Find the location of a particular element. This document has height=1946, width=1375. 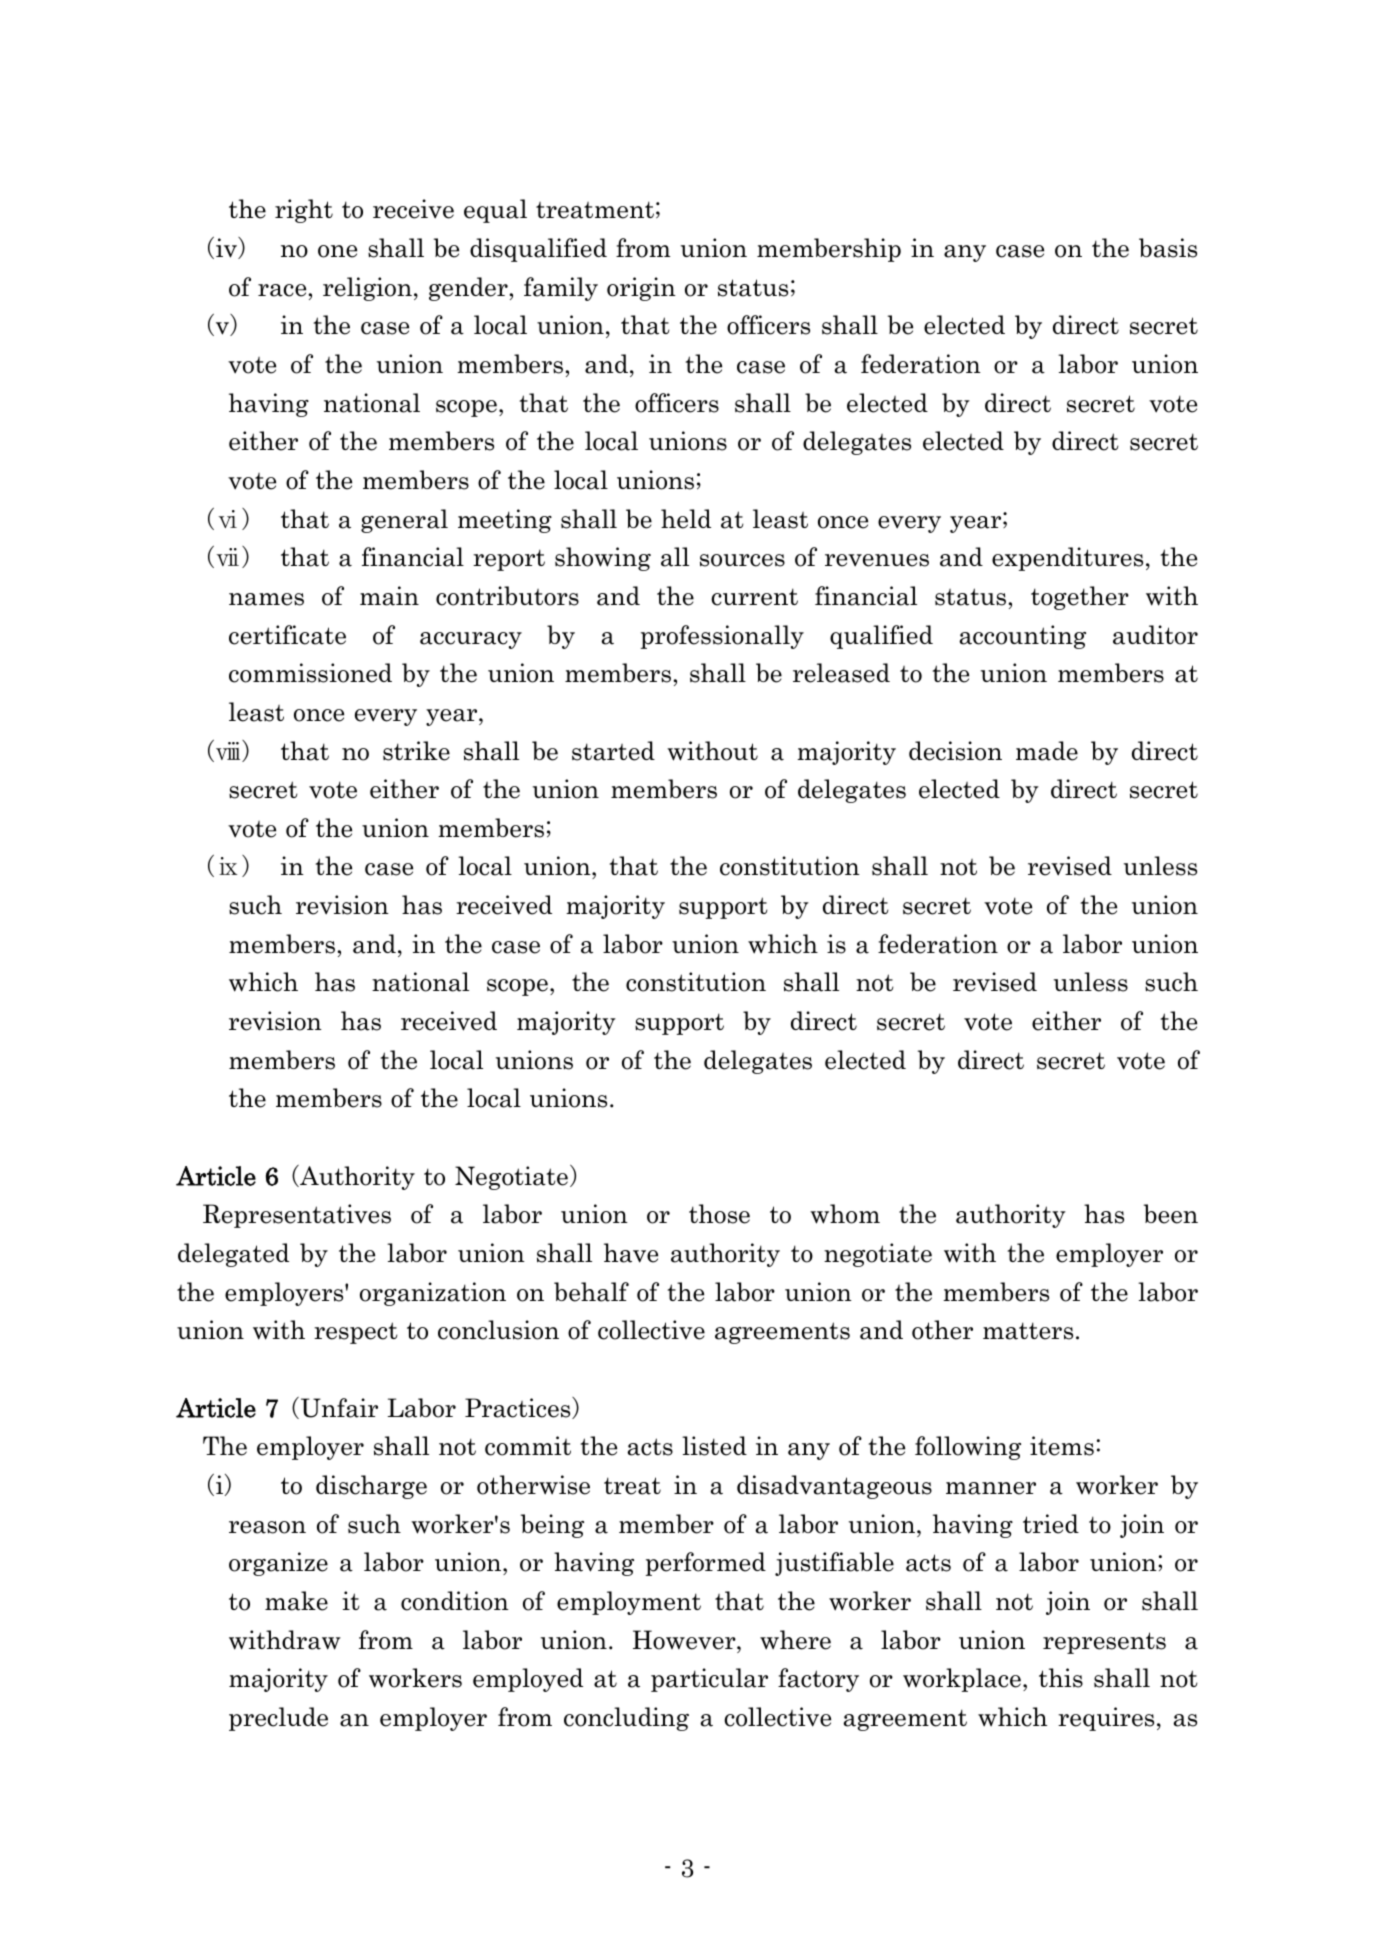

religion is located at coordinates (367, 289).
